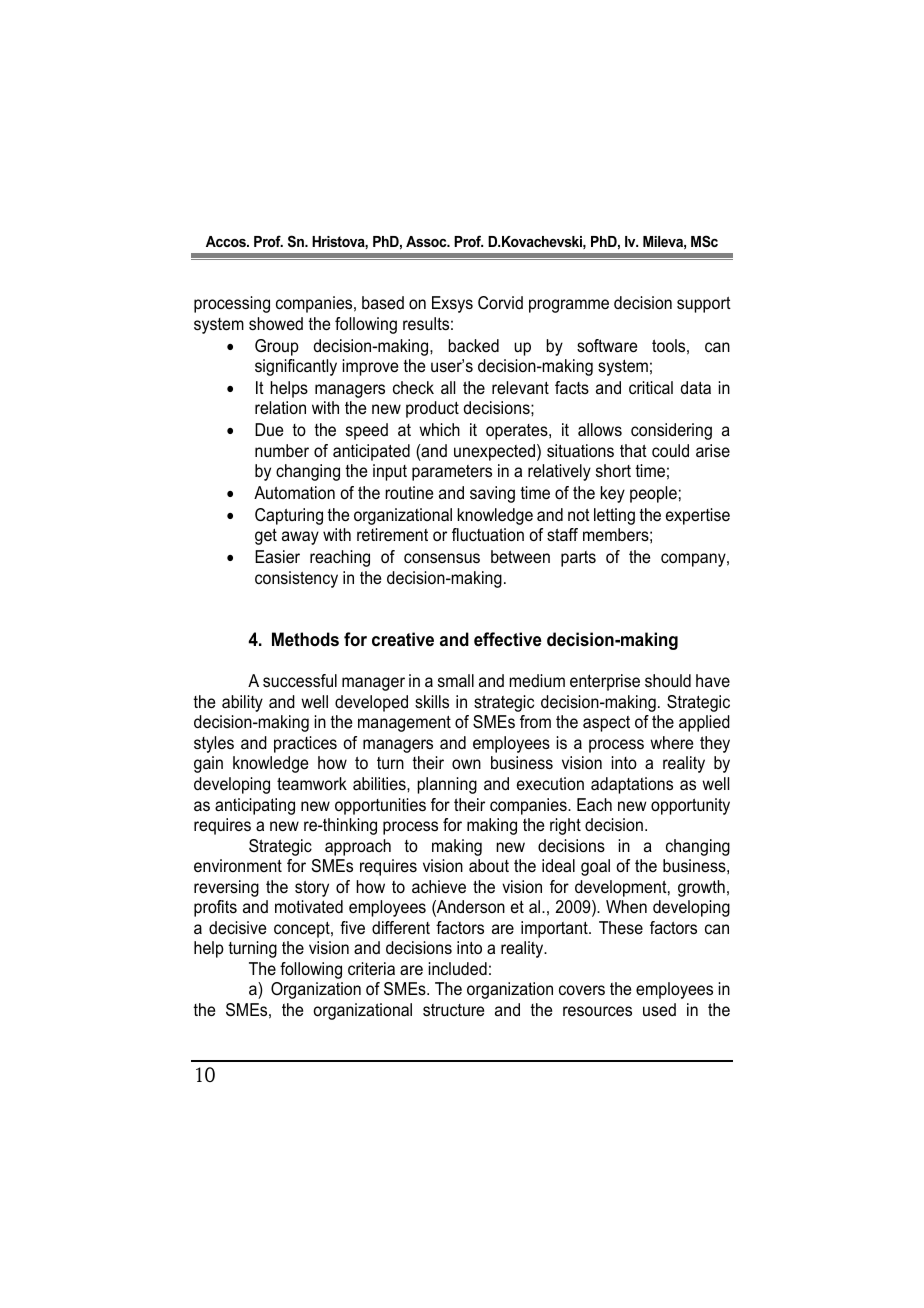 Image resolution: width=924 pixels, height=1308 pixels. What do you see at coordinates (276, 323) in the document?
I see `showed` at bounding box center [276, 323].
